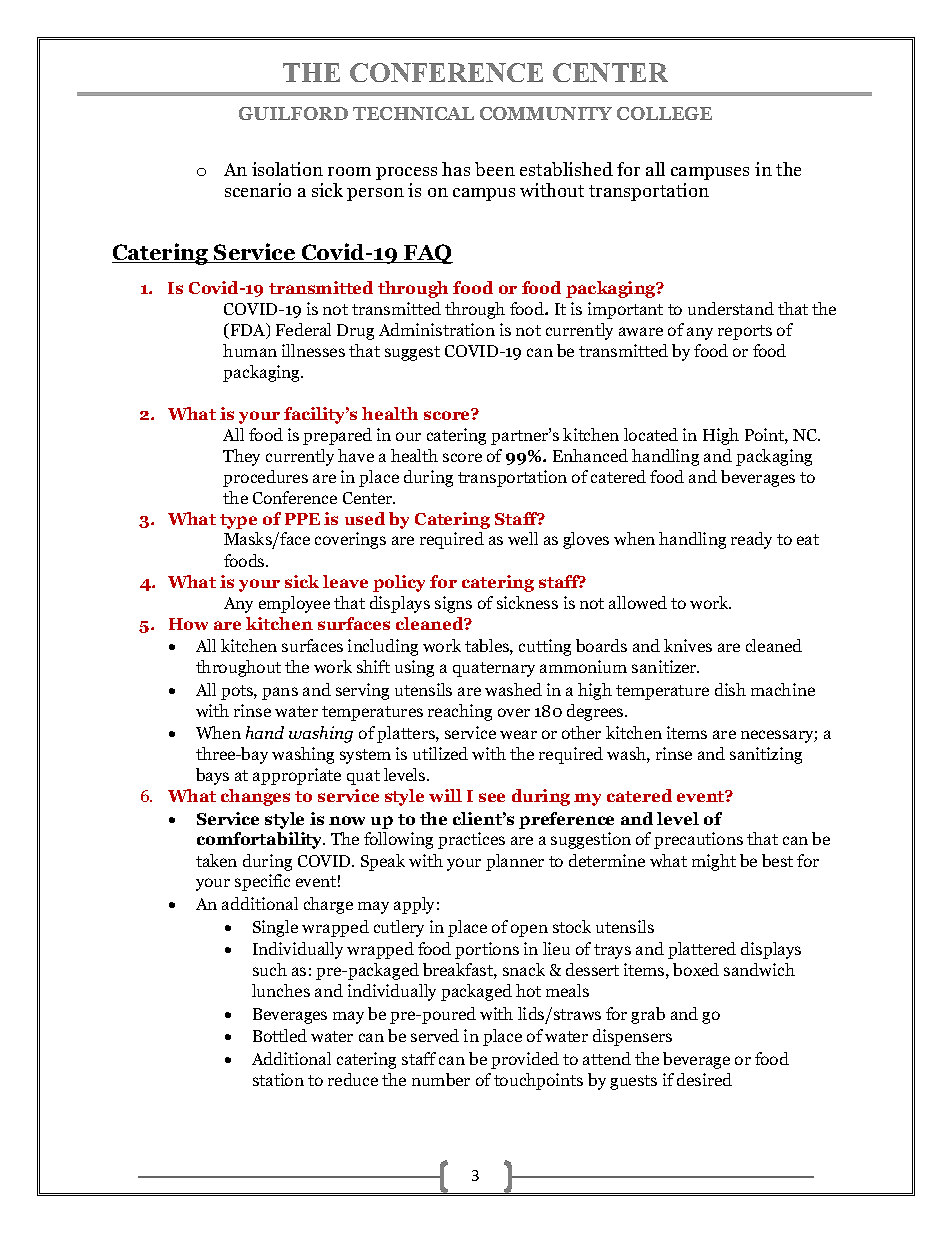 The image size is (952, 1233). Describe the element at coordinates (287, 169) in the document. I see `isolation` at that location.
